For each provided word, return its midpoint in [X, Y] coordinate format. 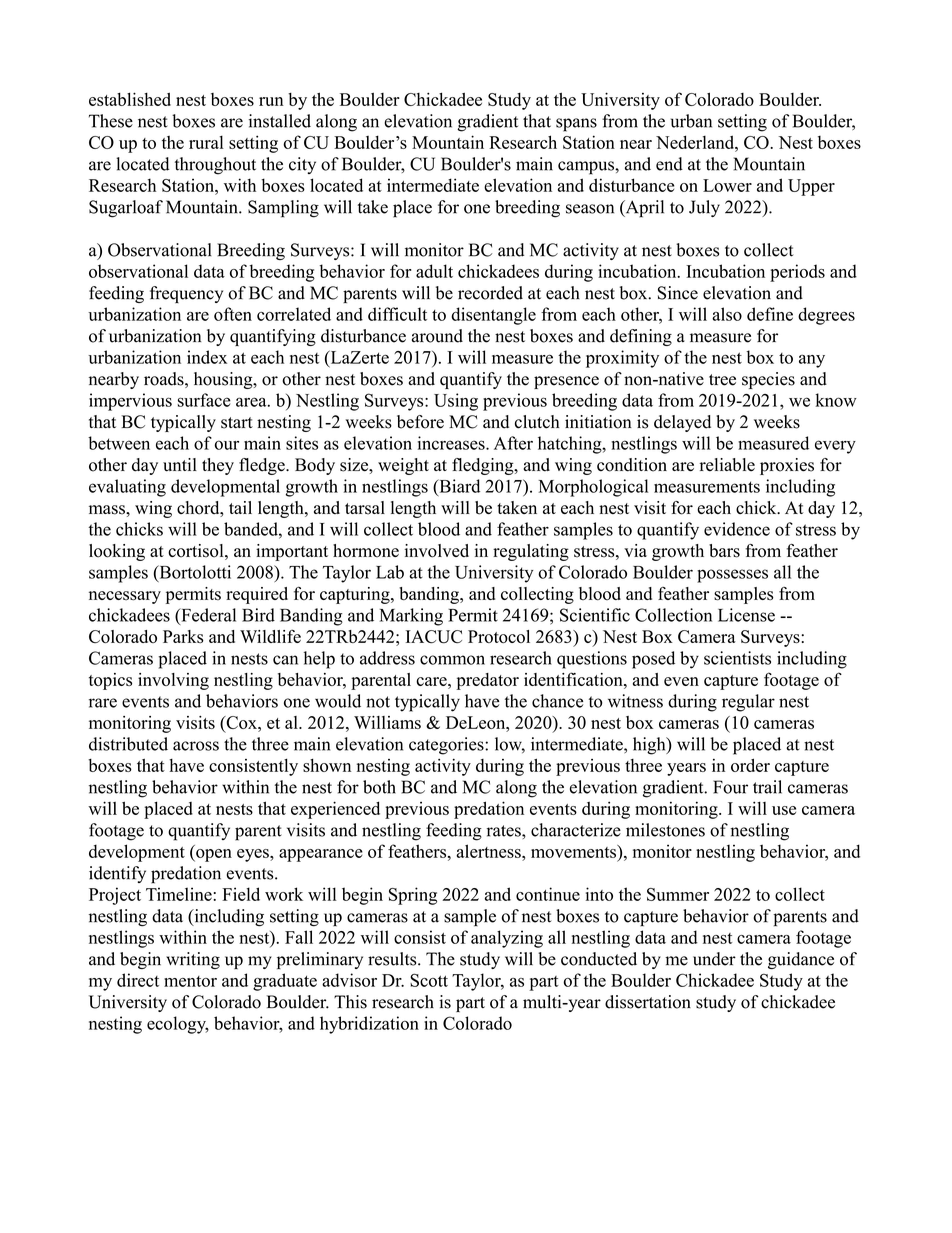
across [196, 746]
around [437, 336]
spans [576, 125]
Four [730, 787]
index [207, 357]
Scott [429, 980]
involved [437, 551]
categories [447, 746]
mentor [190, 981]
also [727, 314]
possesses [732, 576]
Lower [727, 185]
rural [206, 142]
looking [117, 552]
